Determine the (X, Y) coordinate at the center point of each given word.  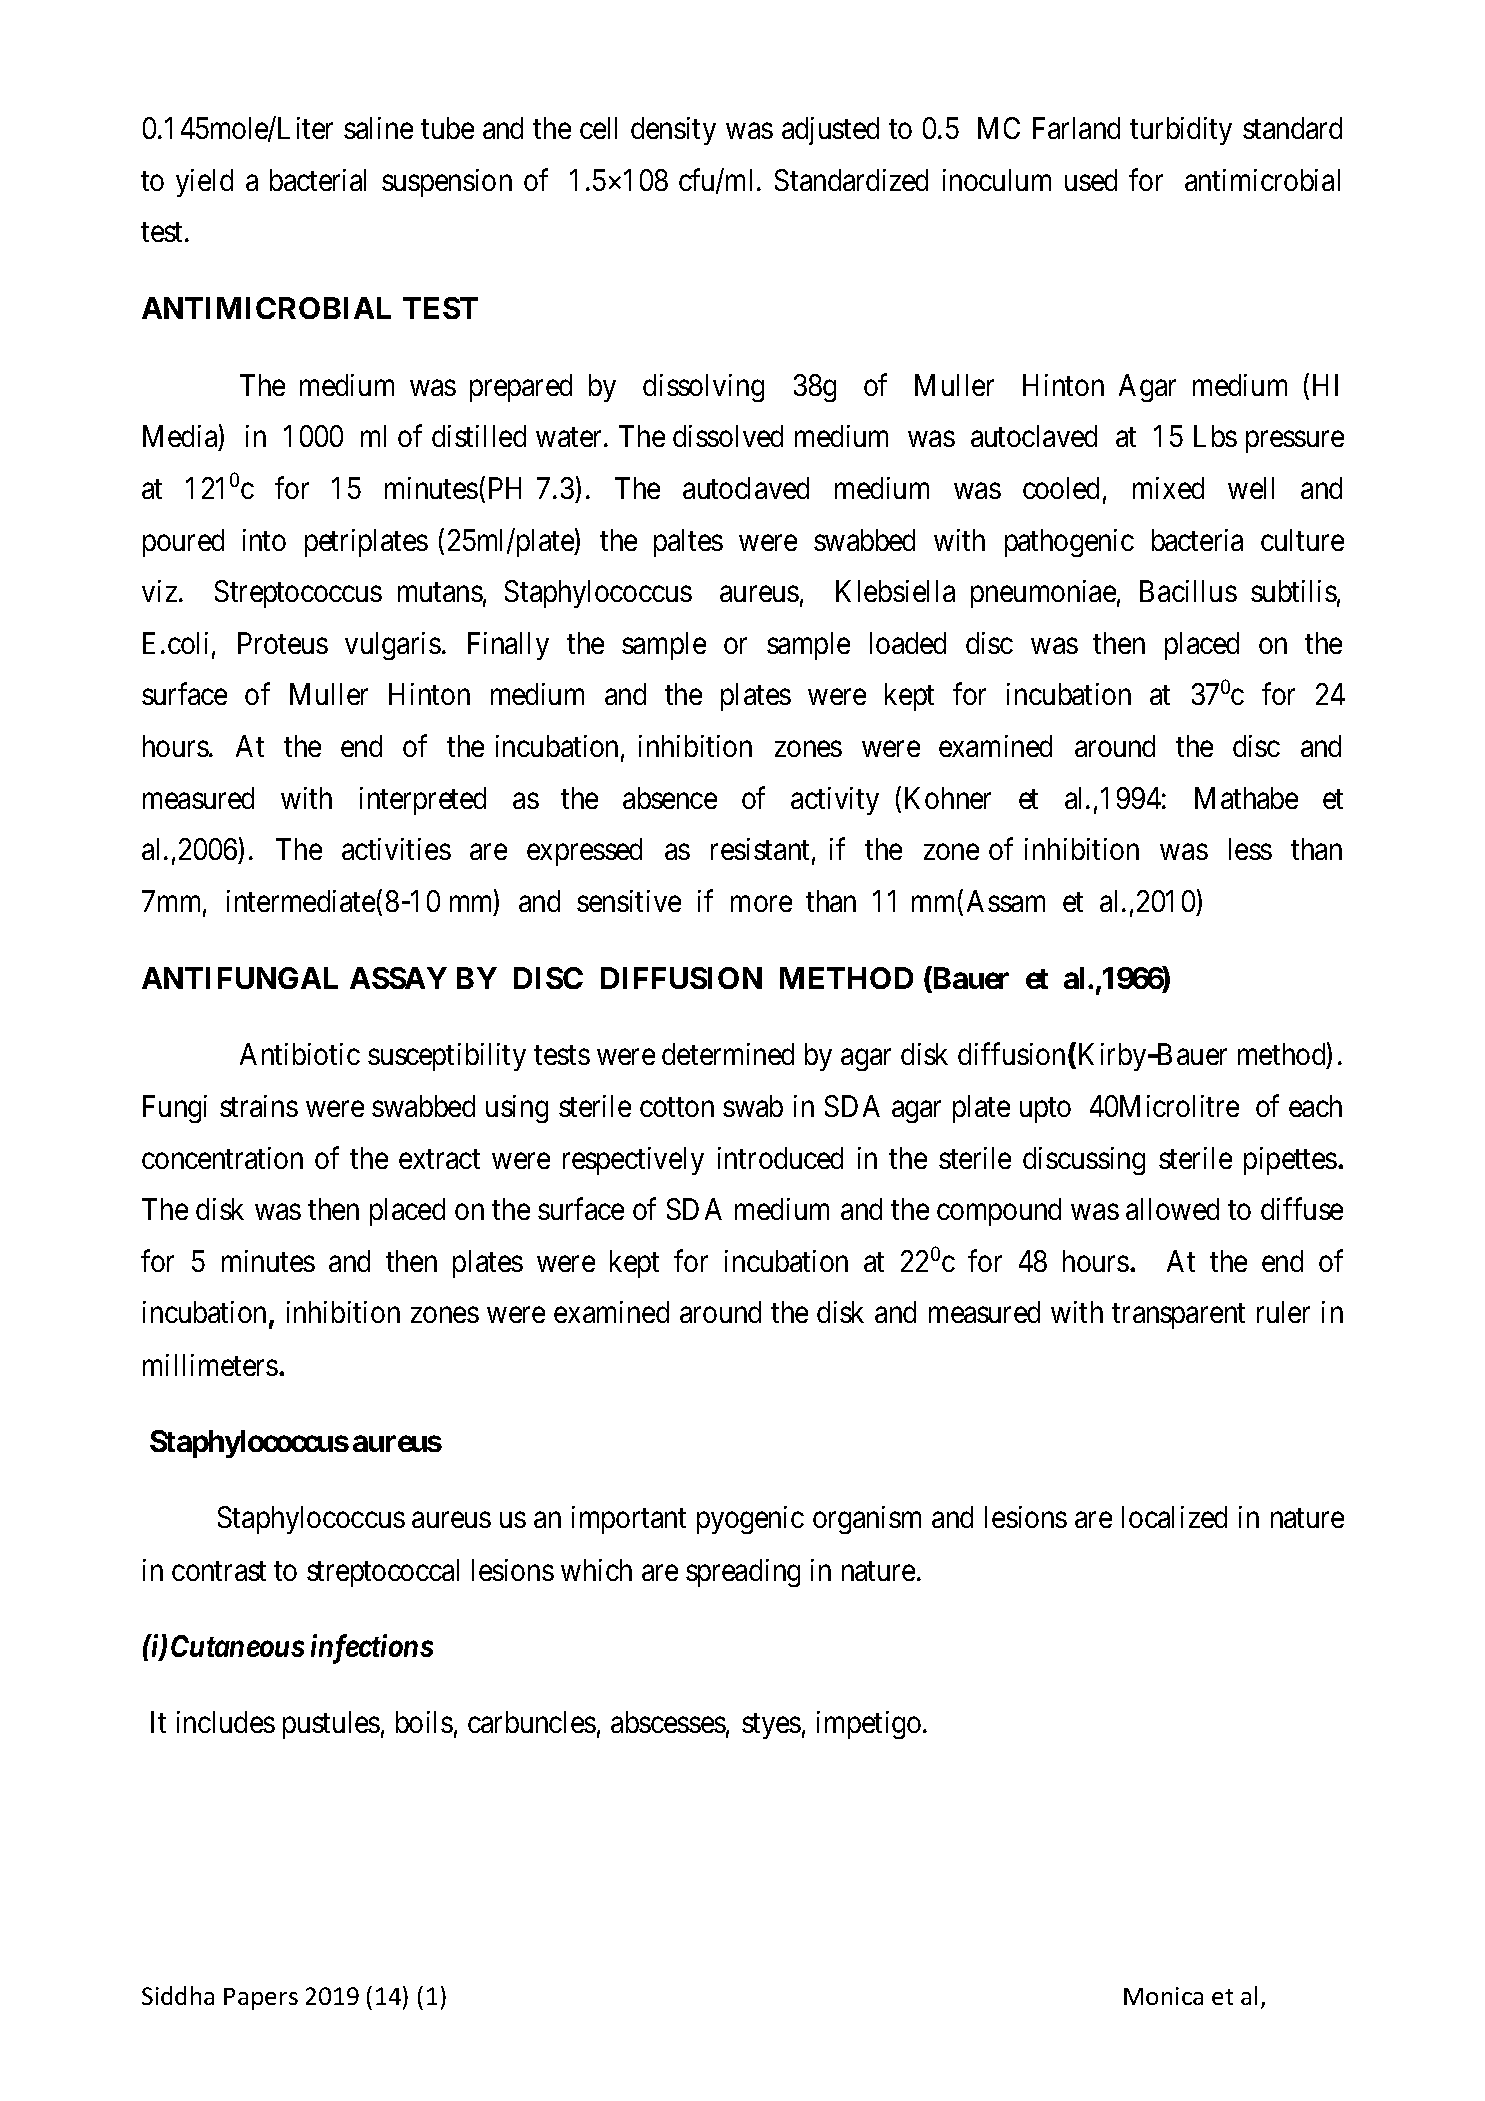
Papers (261, 1999)
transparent (1178, 1316)
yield (204, 183)
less (1250, 849)
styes (771, 1726)
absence (670, 798)
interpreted (423, 801)
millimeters (210, 1365)
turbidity (1181, 131)
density (673, 131)
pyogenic (750, 1520)
